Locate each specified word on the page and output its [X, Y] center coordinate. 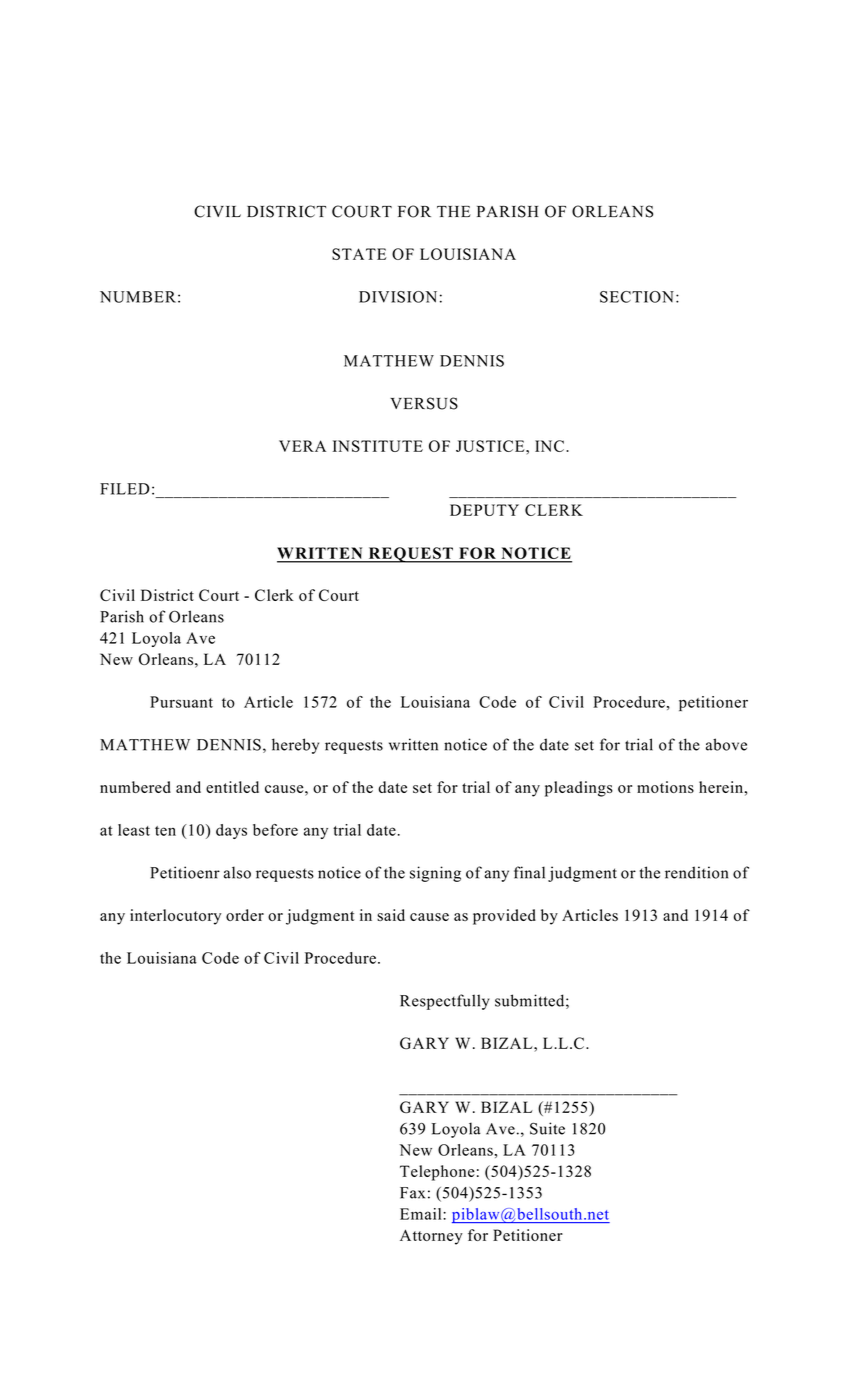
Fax [412, 1193]
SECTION [637, 297]
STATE [359, 254]
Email [422, 1214]
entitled [232, 787]
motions [665, 787]
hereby [295, 746]
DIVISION [398, 297]
